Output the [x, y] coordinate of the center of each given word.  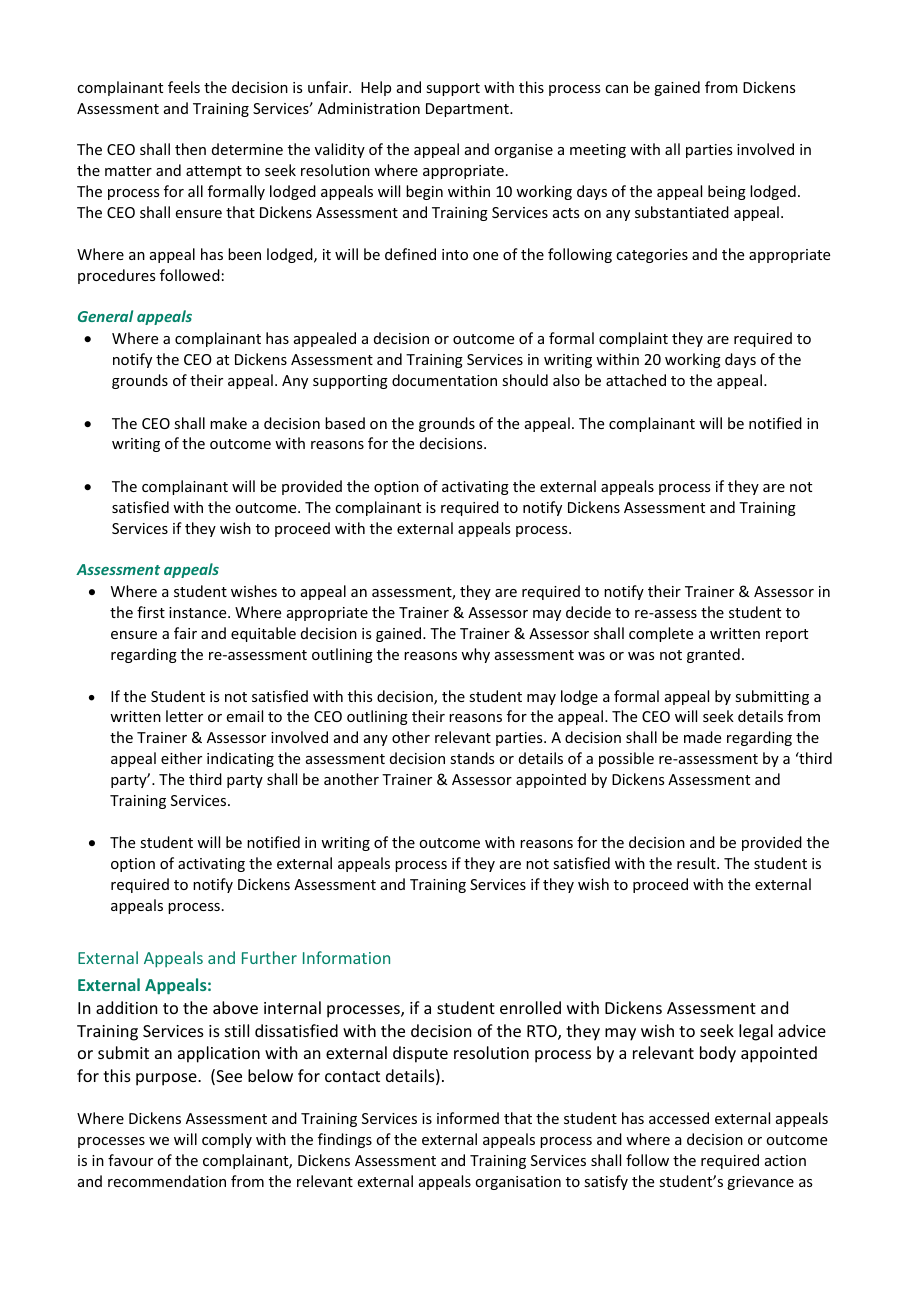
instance [199, 612]
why [475, 655]
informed [468, 1118]
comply [227, 1140]
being [727, 192]
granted [713, 655]
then [190, 149]
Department [468, 110]
